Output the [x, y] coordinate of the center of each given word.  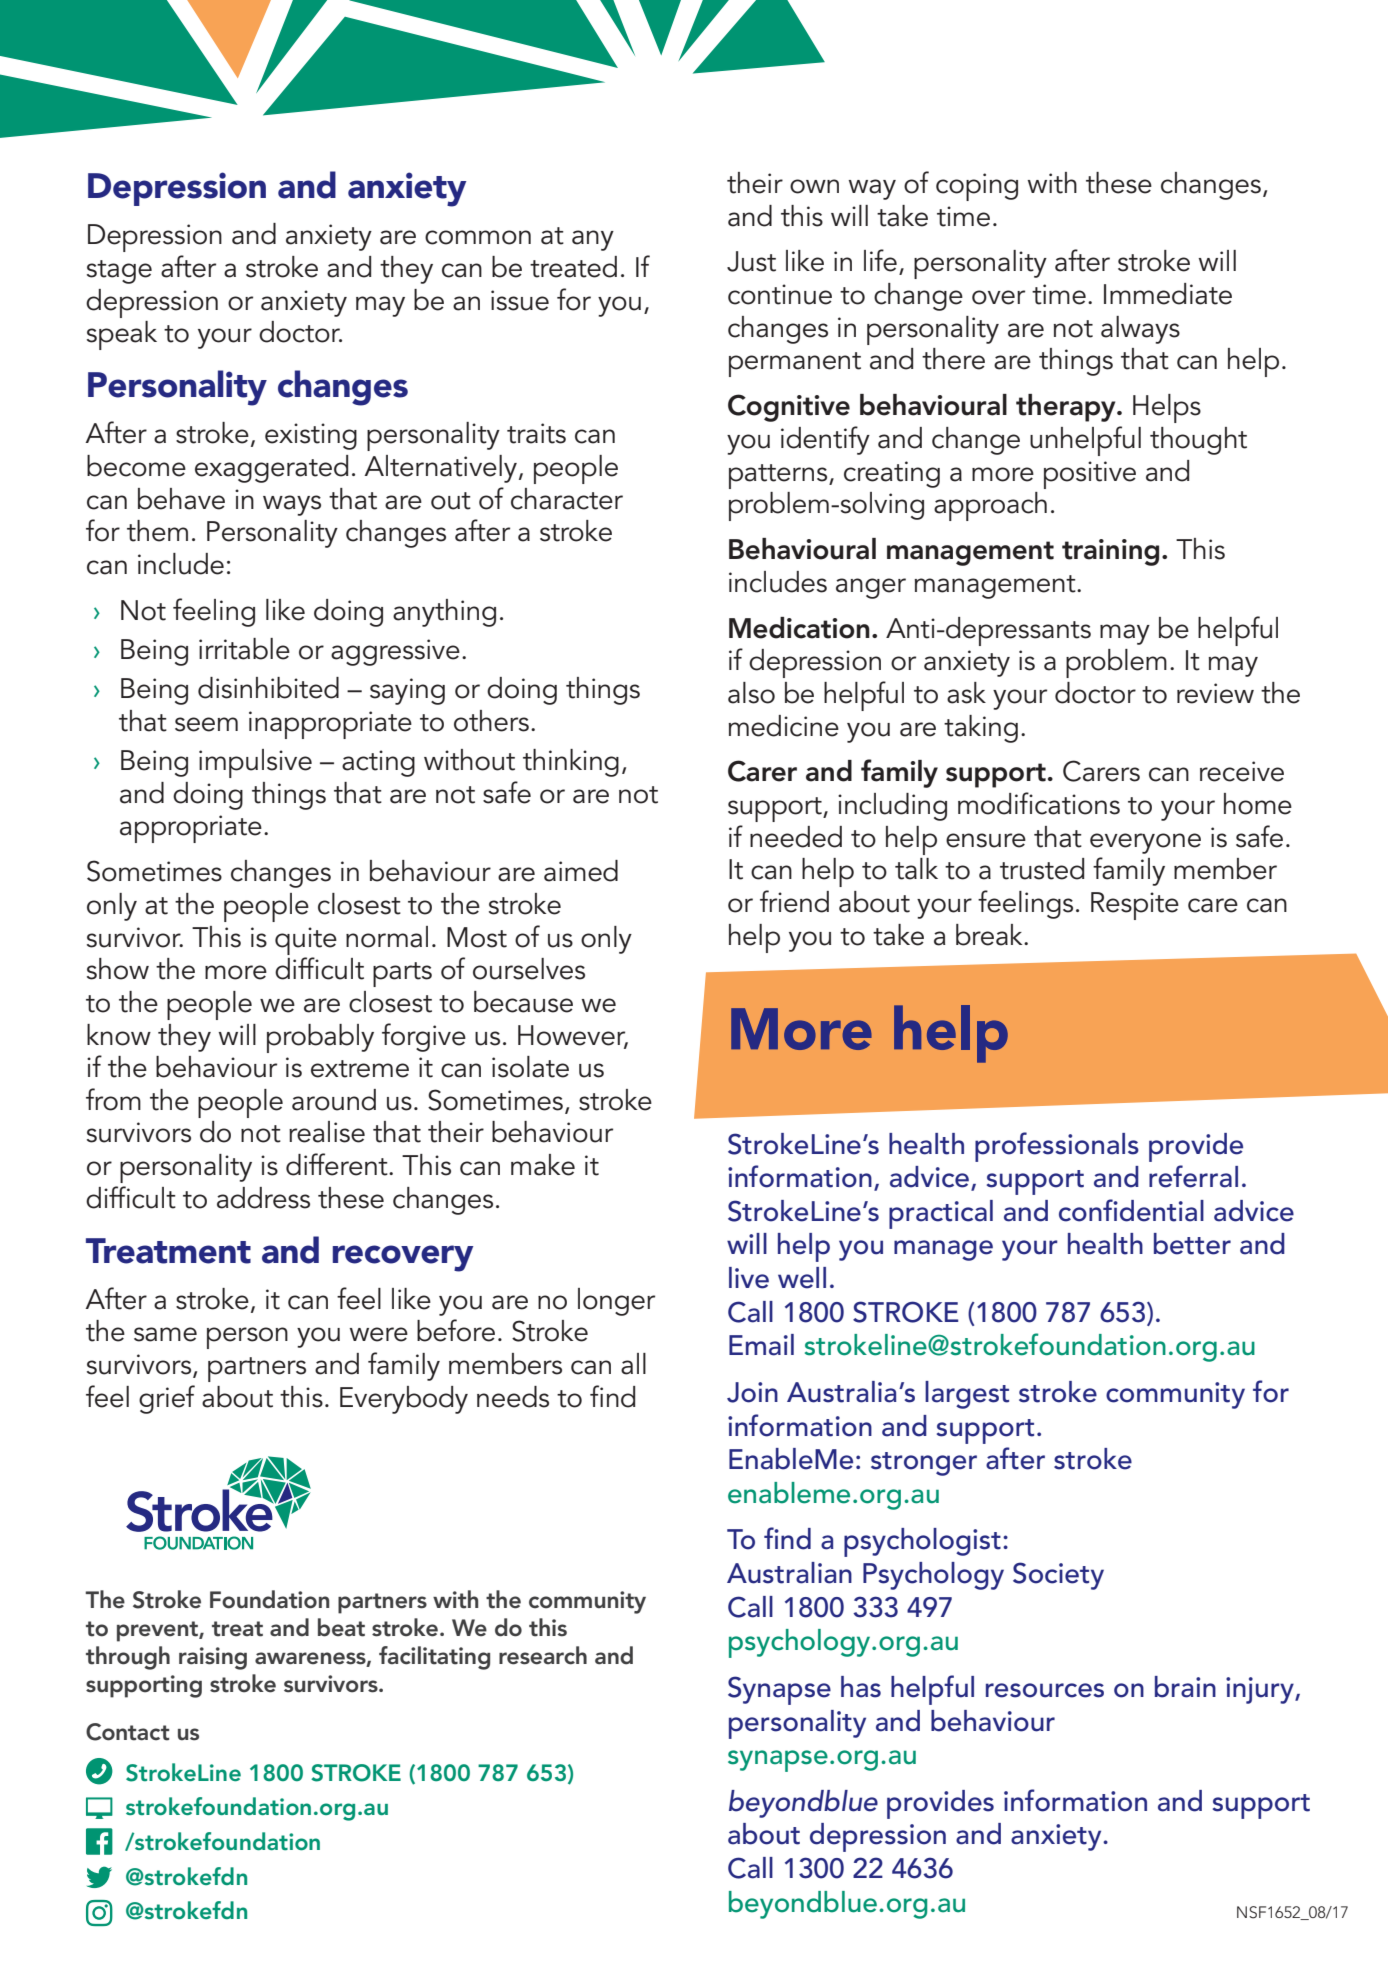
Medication [799, 628]
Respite [1135, 906]
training [1110, 552]
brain [1185, 1687]
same [165, 1334]
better [1192, 1244]
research [543, 1655]
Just [751, 261]
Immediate [1168, 294]
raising [213, 1658]
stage [119, 272]
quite [306, 941]
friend [794, 901]
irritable [244, 649]
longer [616, 1302]
